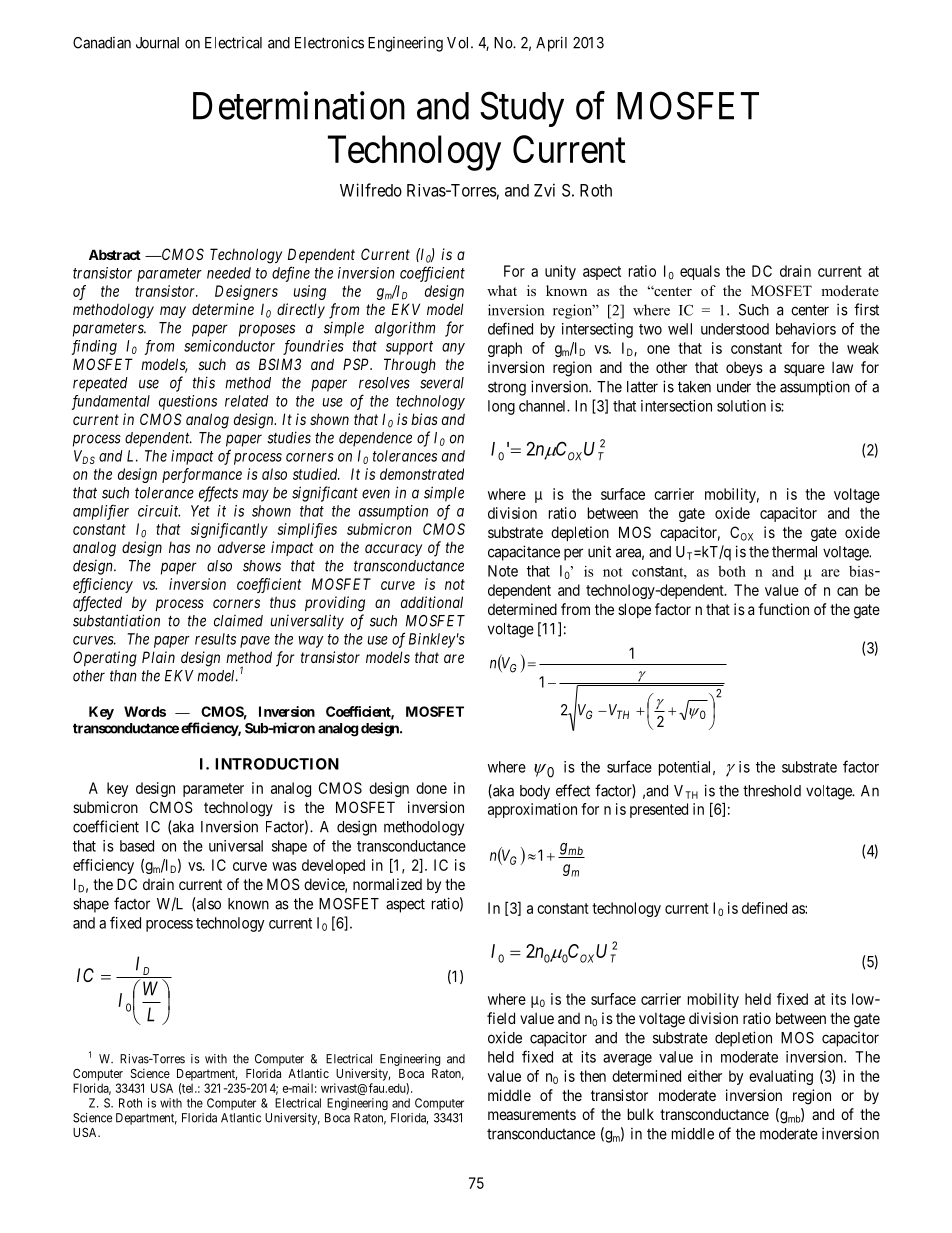 The image size is (952, 1233). What do you see at coordinates (277, 764) in the page?
I see `INTRODUCTION` at bounding box center [277, 764].
